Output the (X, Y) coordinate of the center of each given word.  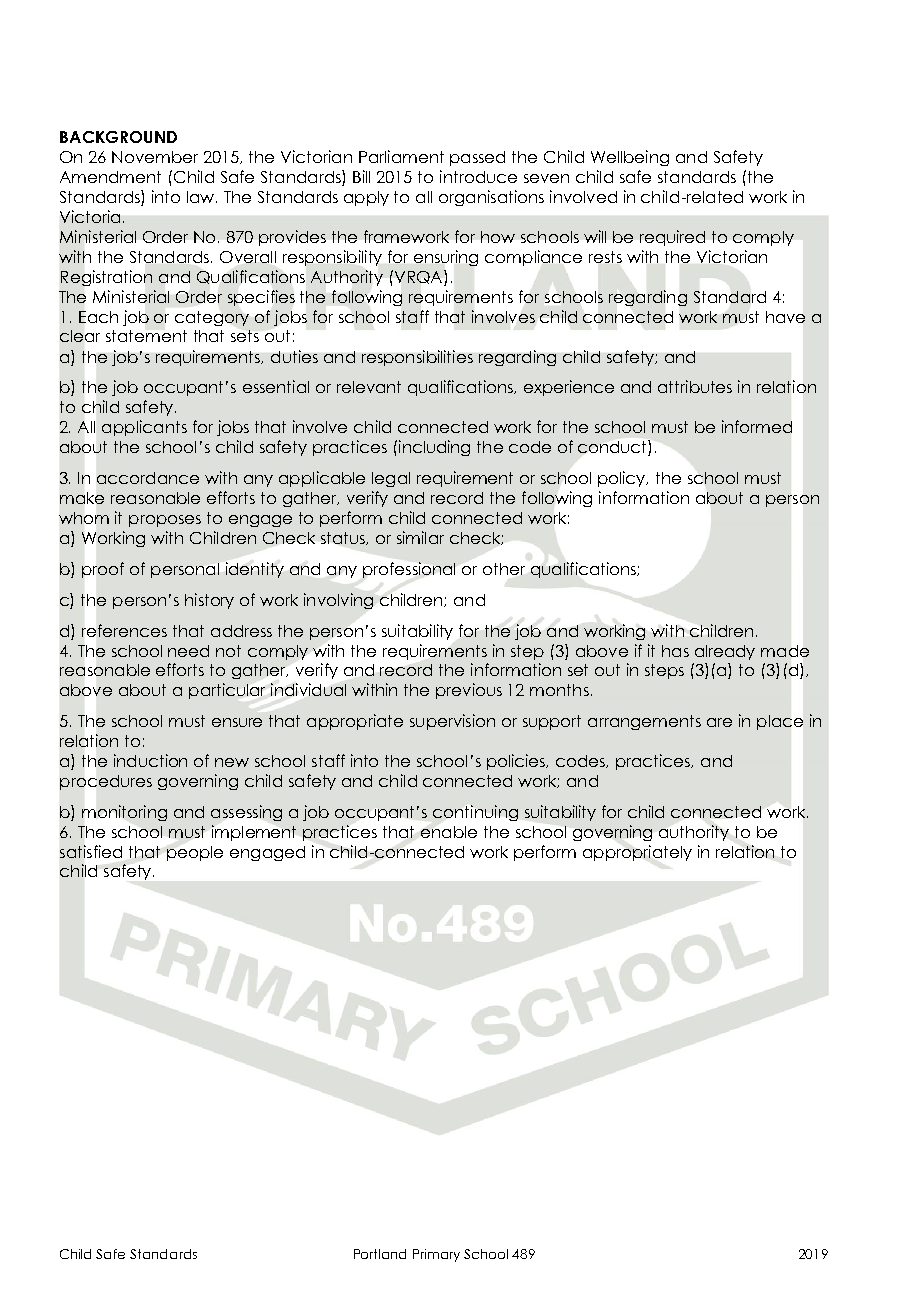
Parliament (401, 156)
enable (449, 832)
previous (469, 691)
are (719, 722)
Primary (436, 1255)
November (155, 157)
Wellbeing (630, 158)
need (188, 651)
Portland (380, 1254)
